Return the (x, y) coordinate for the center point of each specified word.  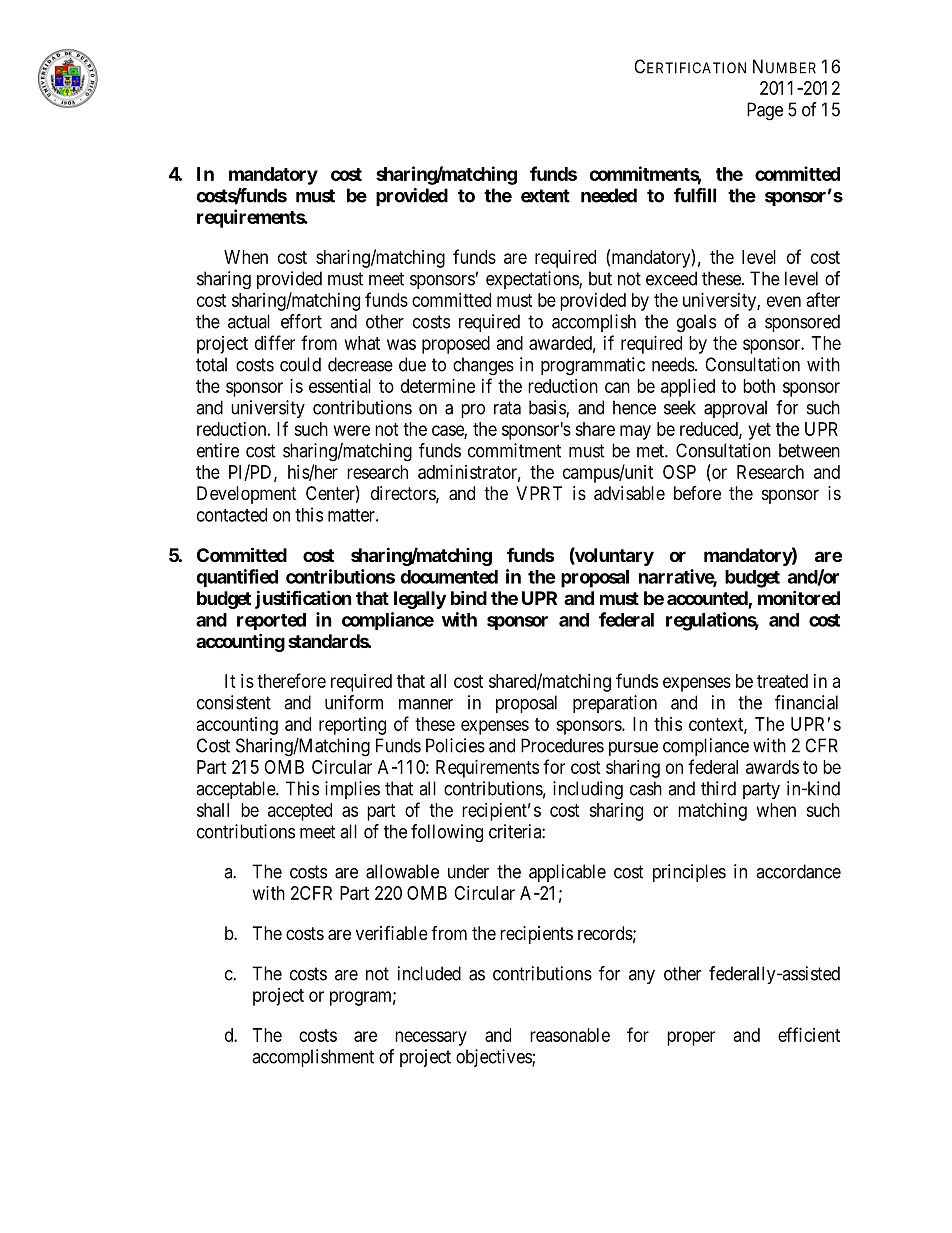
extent (545, 196)
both (759, 386)
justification (303, 599)
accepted (300, 812)
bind (469, 597)
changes (483, 366)
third (718, 788)
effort (301, 321)
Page (765, 111)
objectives (494, 1058)
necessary (431, 1038)
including (588, 790)
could (300, 364)
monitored (799, 597)
